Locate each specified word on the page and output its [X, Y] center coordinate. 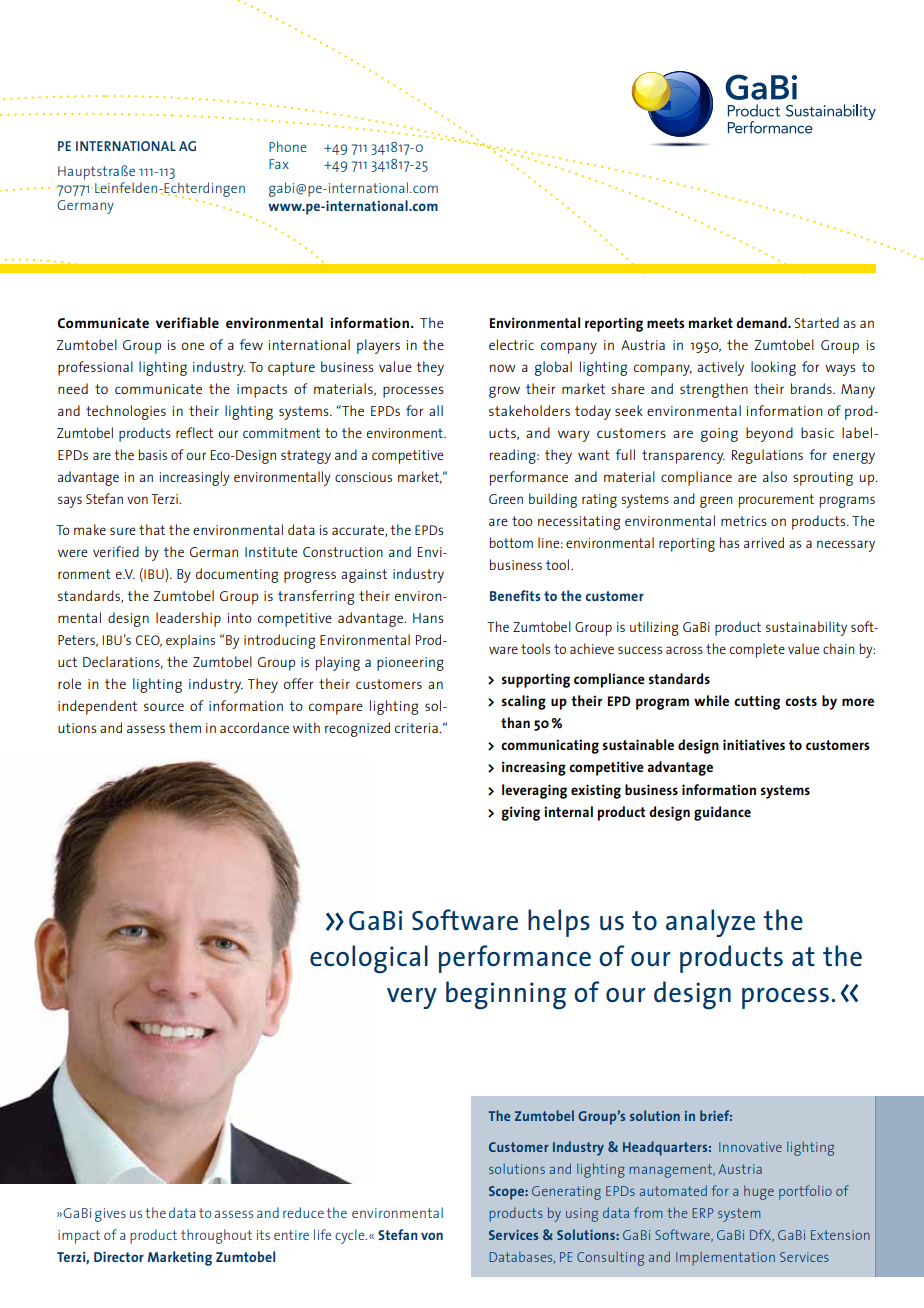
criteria [417, 728]
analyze [710, 923]
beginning [506, 995]
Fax [279, 164]
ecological [369, 959]
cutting [757, 702]
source [164, 707]
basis [153, 454]
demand [762, 322]
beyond [769, 434]
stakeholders [529, 410]
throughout [216, 1236]
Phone [288, 146]
